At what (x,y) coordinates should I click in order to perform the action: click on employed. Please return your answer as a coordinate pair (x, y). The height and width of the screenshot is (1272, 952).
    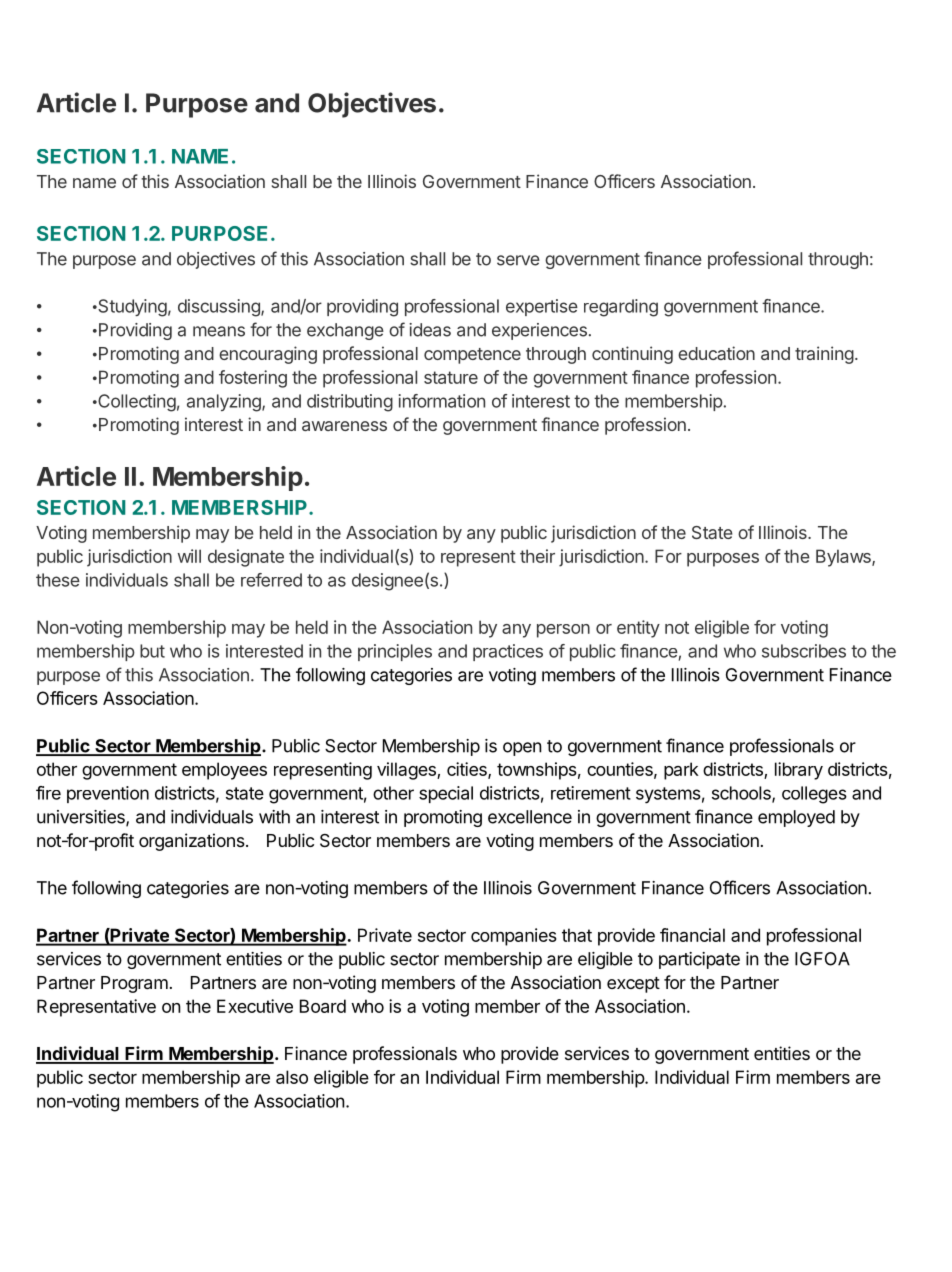
    Looking at the image, I should click on (796, 818).
